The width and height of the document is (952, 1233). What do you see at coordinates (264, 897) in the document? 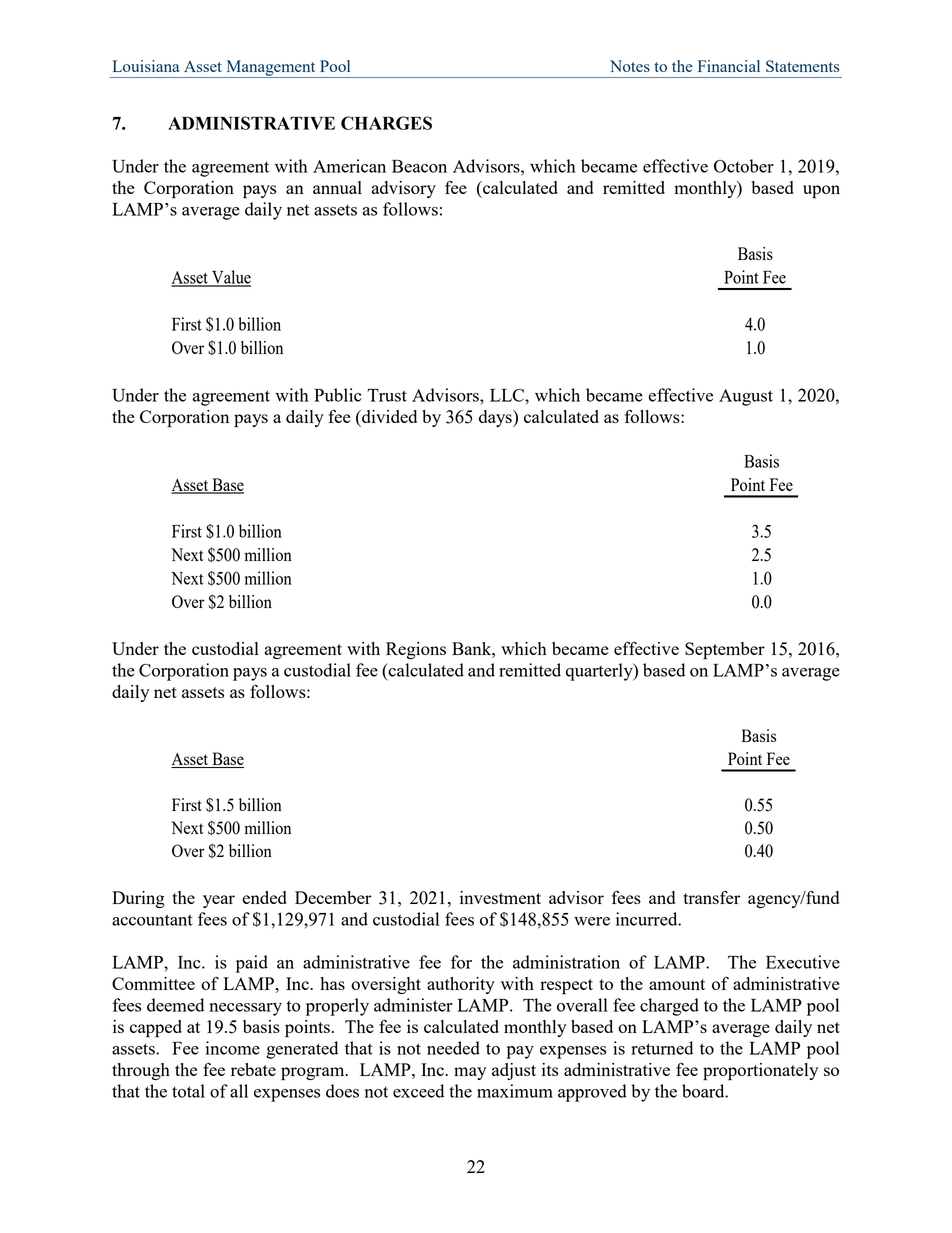
I see `ended` at bounding box center [264, 897].
